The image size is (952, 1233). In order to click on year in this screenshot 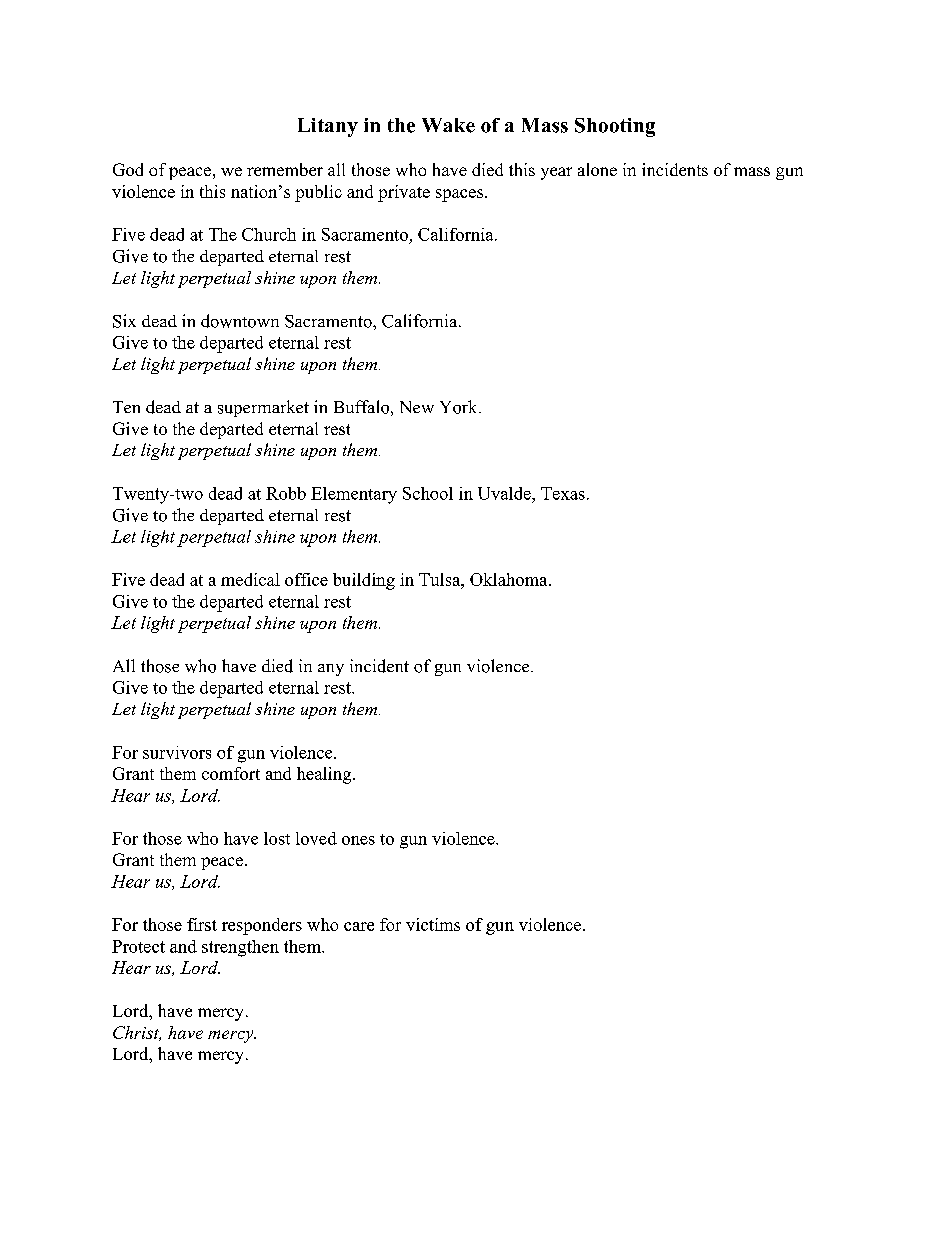, I will do `click(556, 173)`.
